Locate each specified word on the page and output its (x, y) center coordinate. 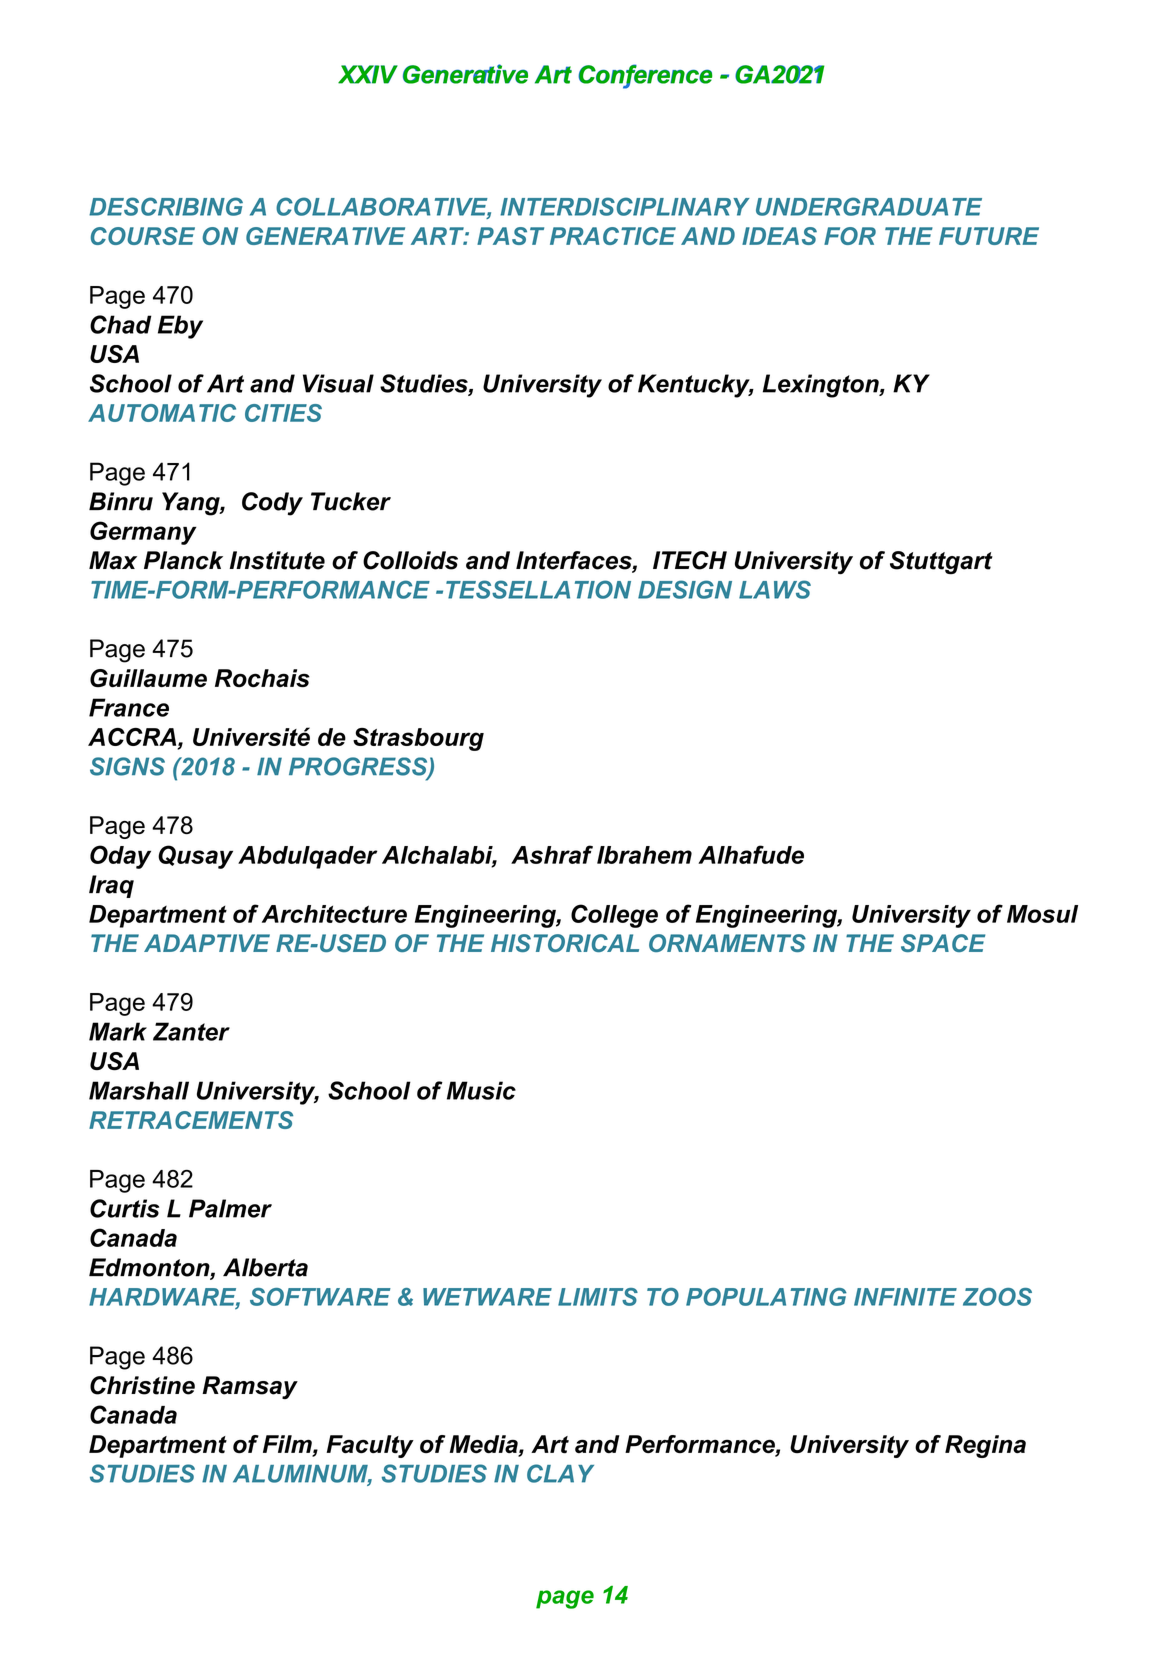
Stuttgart (941, 563)
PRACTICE (613, 236)
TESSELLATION (538, 589)
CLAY (560, 1473)
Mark (118, 1031)
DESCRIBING (166, 206)
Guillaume (148, 678)
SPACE (943, 943)
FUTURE (989, 236)
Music (481, 1090)
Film (288, 1444)
